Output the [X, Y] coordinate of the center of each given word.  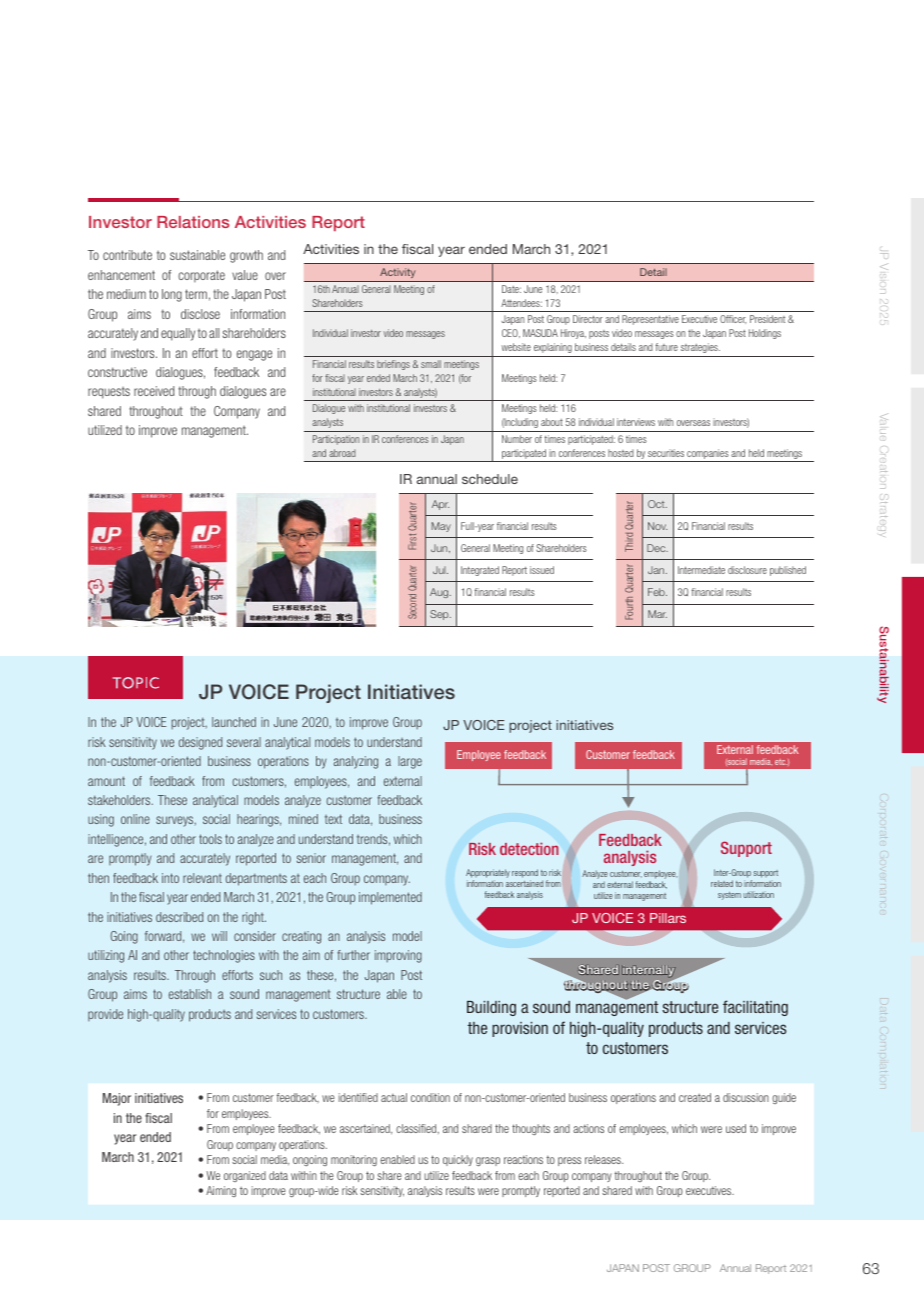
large [410, 762]
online [135, 819]
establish [190, 994]
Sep [440, 615]
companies [708, 455]
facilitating [755, 1008]
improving [398, 956]
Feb [657, 592]
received [154, 391]
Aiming [221, 1191]
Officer [733, 319]
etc [781, 762]
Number [517, 439]
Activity [397, 273]
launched [234, 722]
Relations [193, 222]
